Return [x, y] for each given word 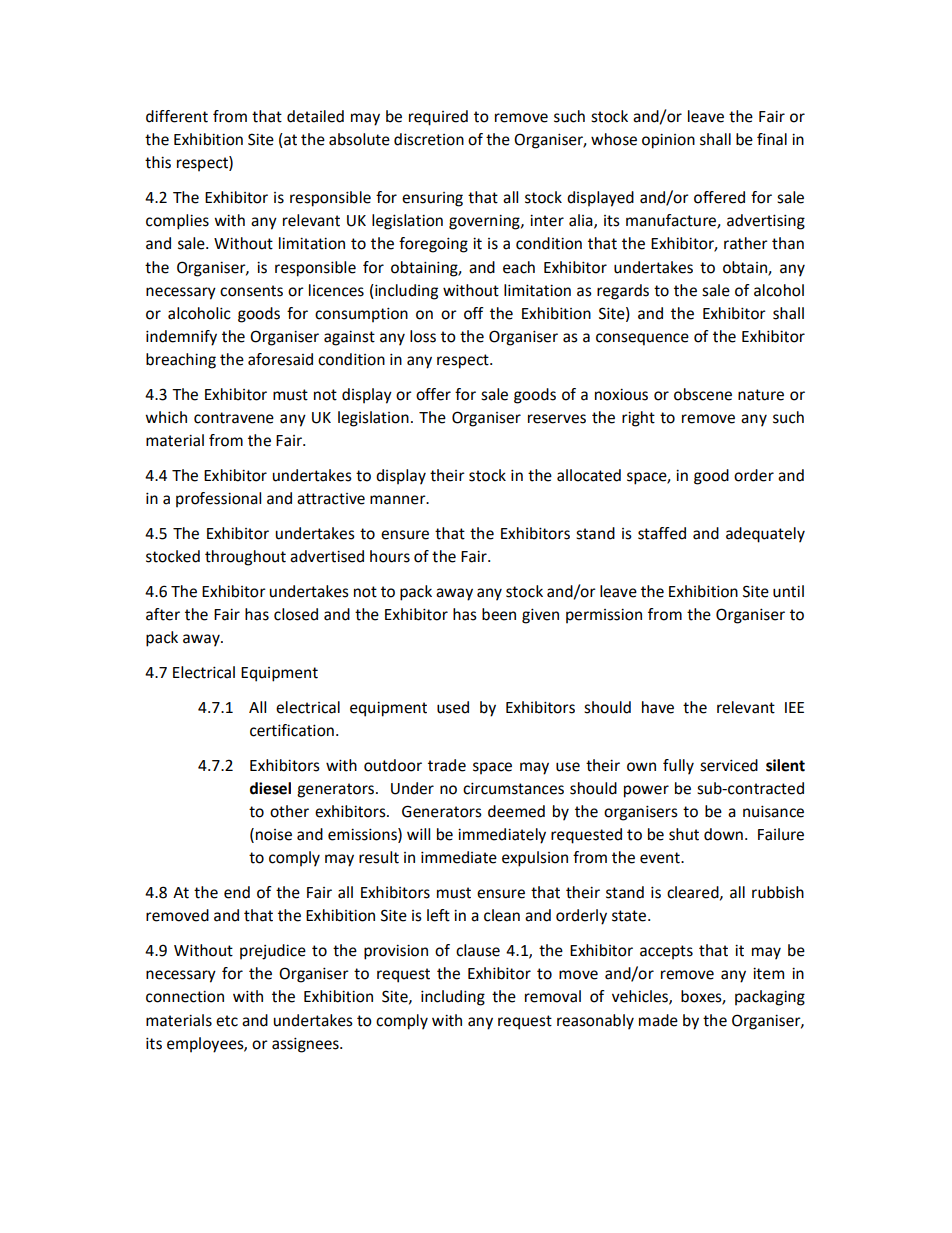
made [658, 1020]
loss [423, 336]
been [499, 614]
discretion [429, 139]
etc [227, 1021]
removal [553, 996]
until [788, 591]
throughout [245, 558]
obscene [703, 394]
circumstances [513, 788]
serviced [729, 765]
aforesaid [280, 359]
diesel [270, 788]
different [177, 116]
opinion [668, 141]
